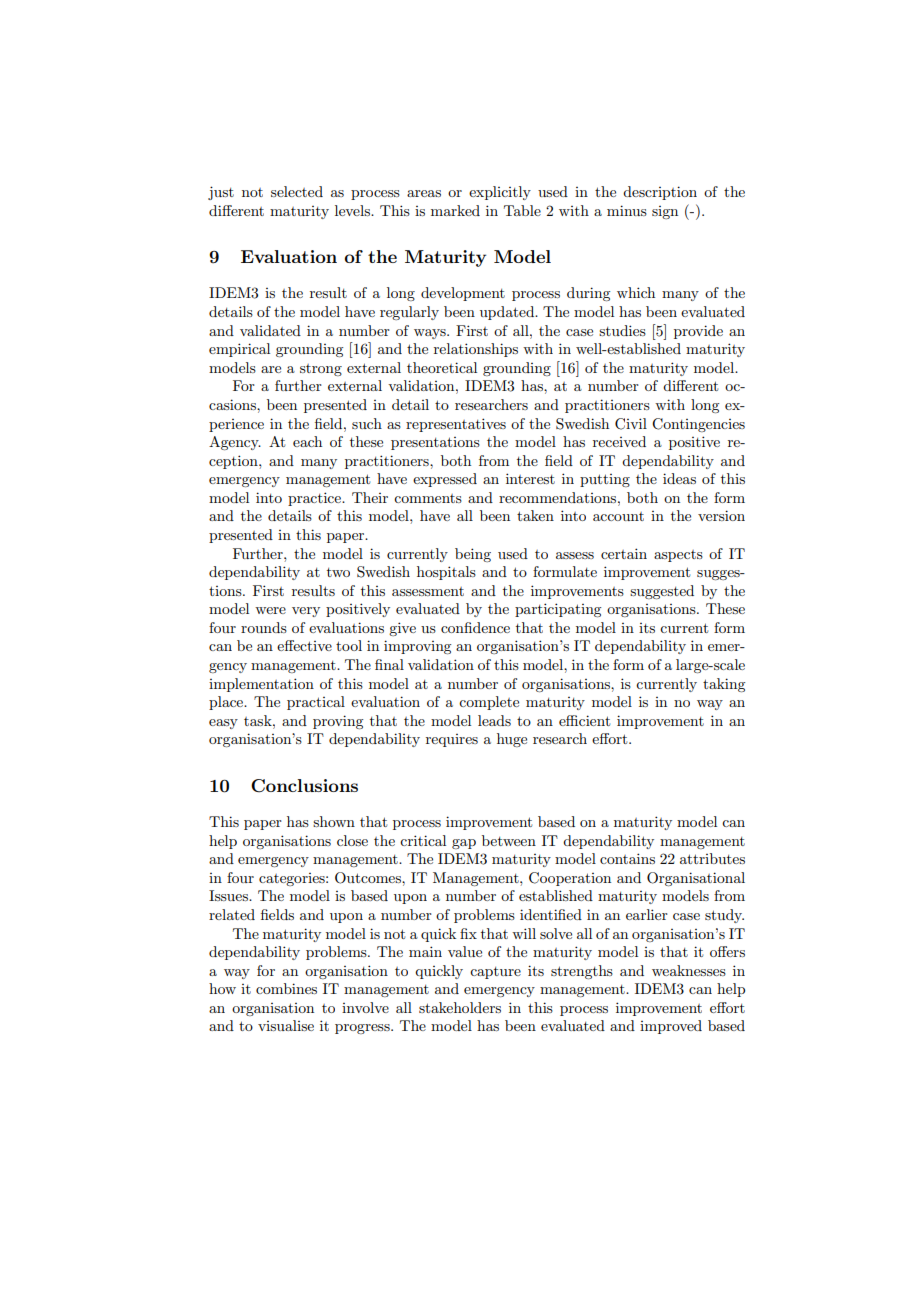 This page has width=924, height=1308. I want to click on Contingencies, so click(698, 425).
